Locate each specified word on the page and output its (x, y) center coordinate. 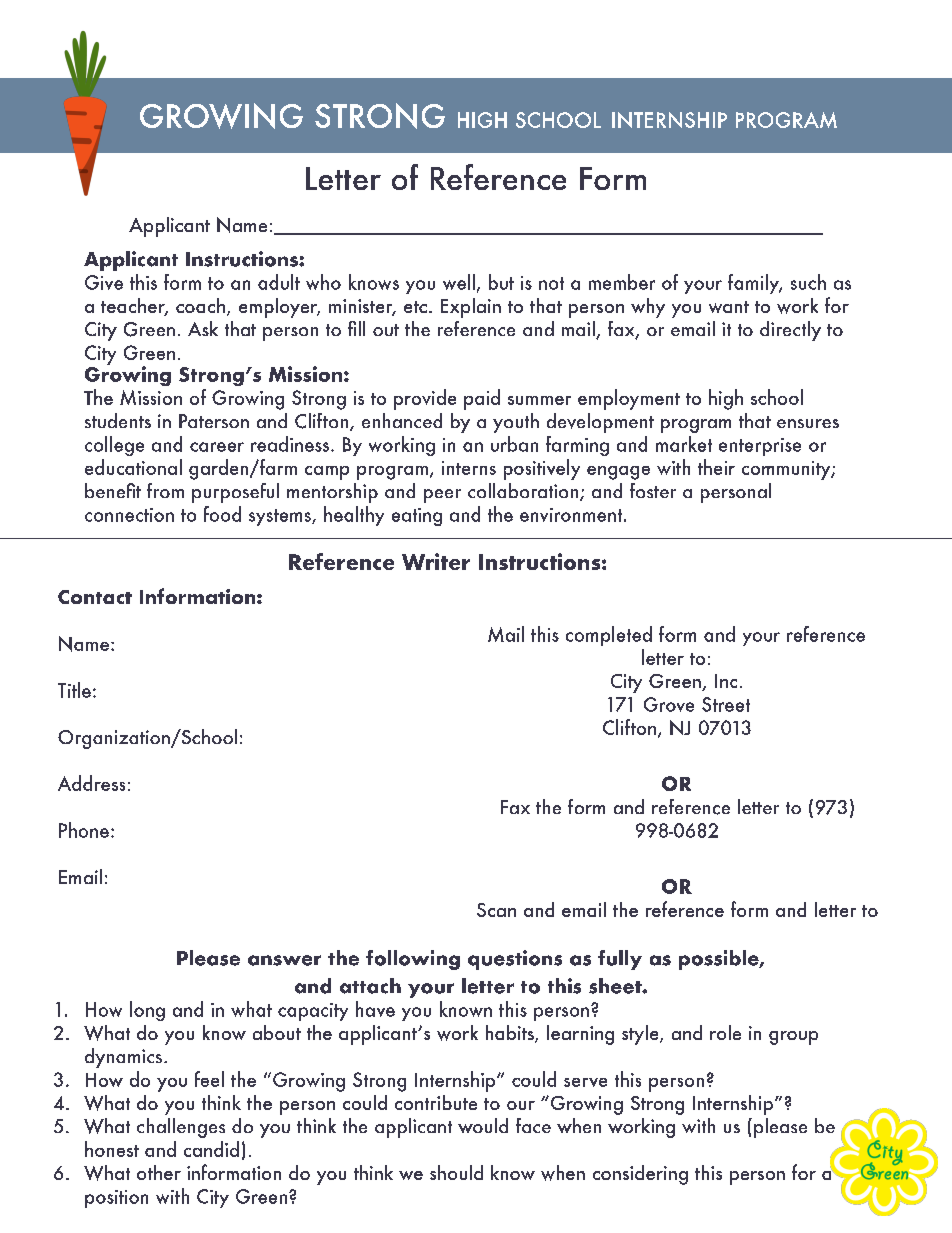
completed (609, 636)
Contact (95, 597)
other (159, 1172)
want (729, 307)
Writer (436, 561)
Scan (496, 910)
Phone (84, 830)
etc (415, 307)
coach (202, 307)
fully (620, 960)
